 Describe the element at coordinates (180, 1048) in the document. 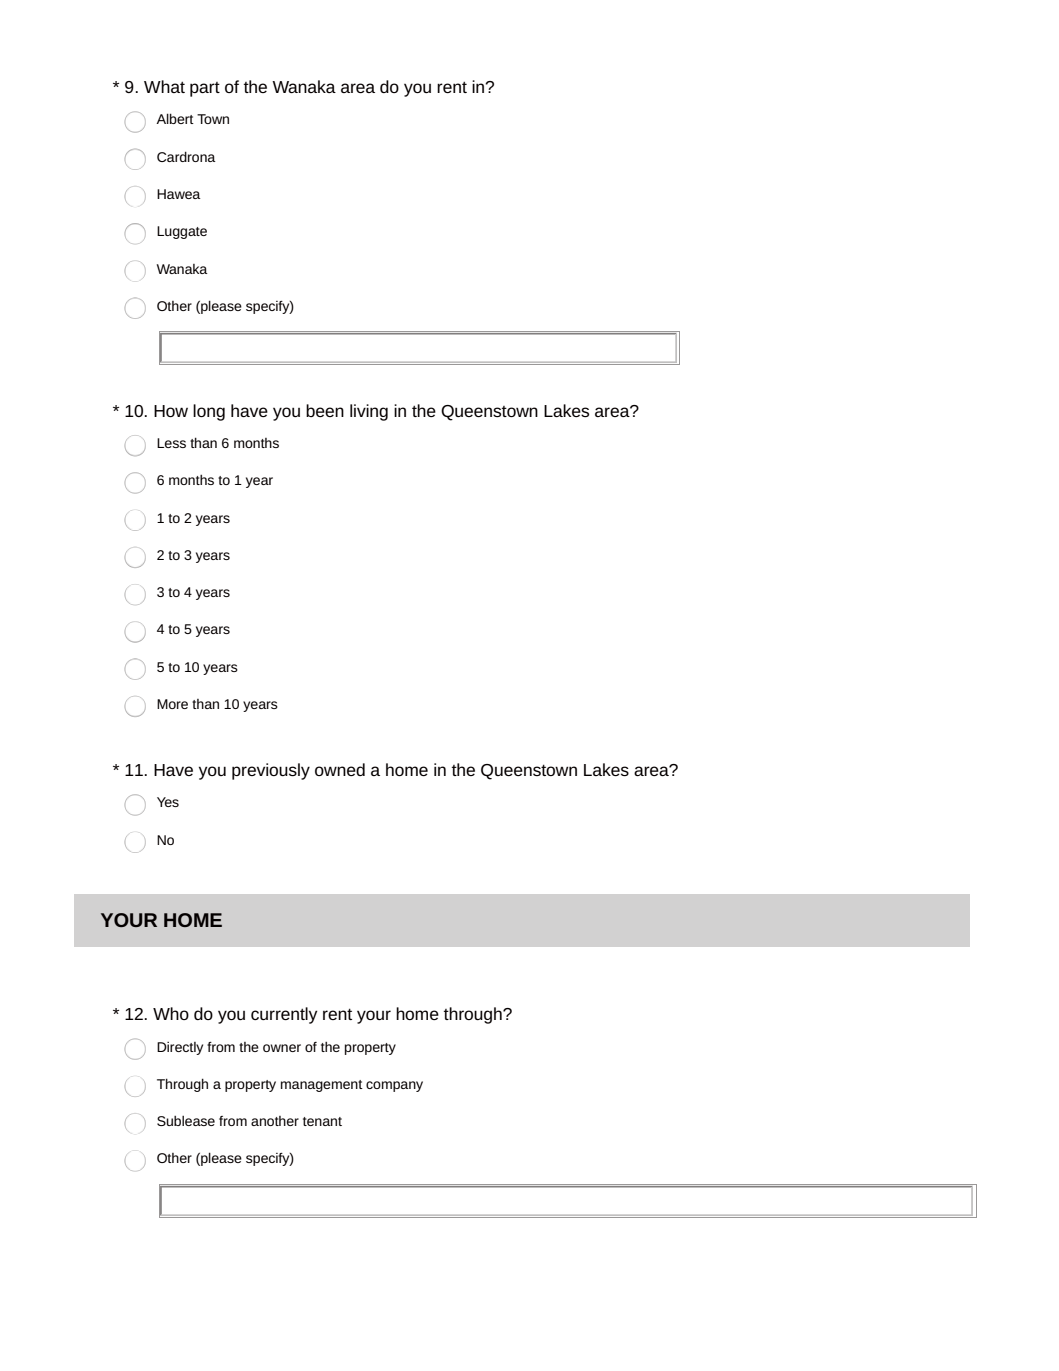

I see `Directly` at that location.
